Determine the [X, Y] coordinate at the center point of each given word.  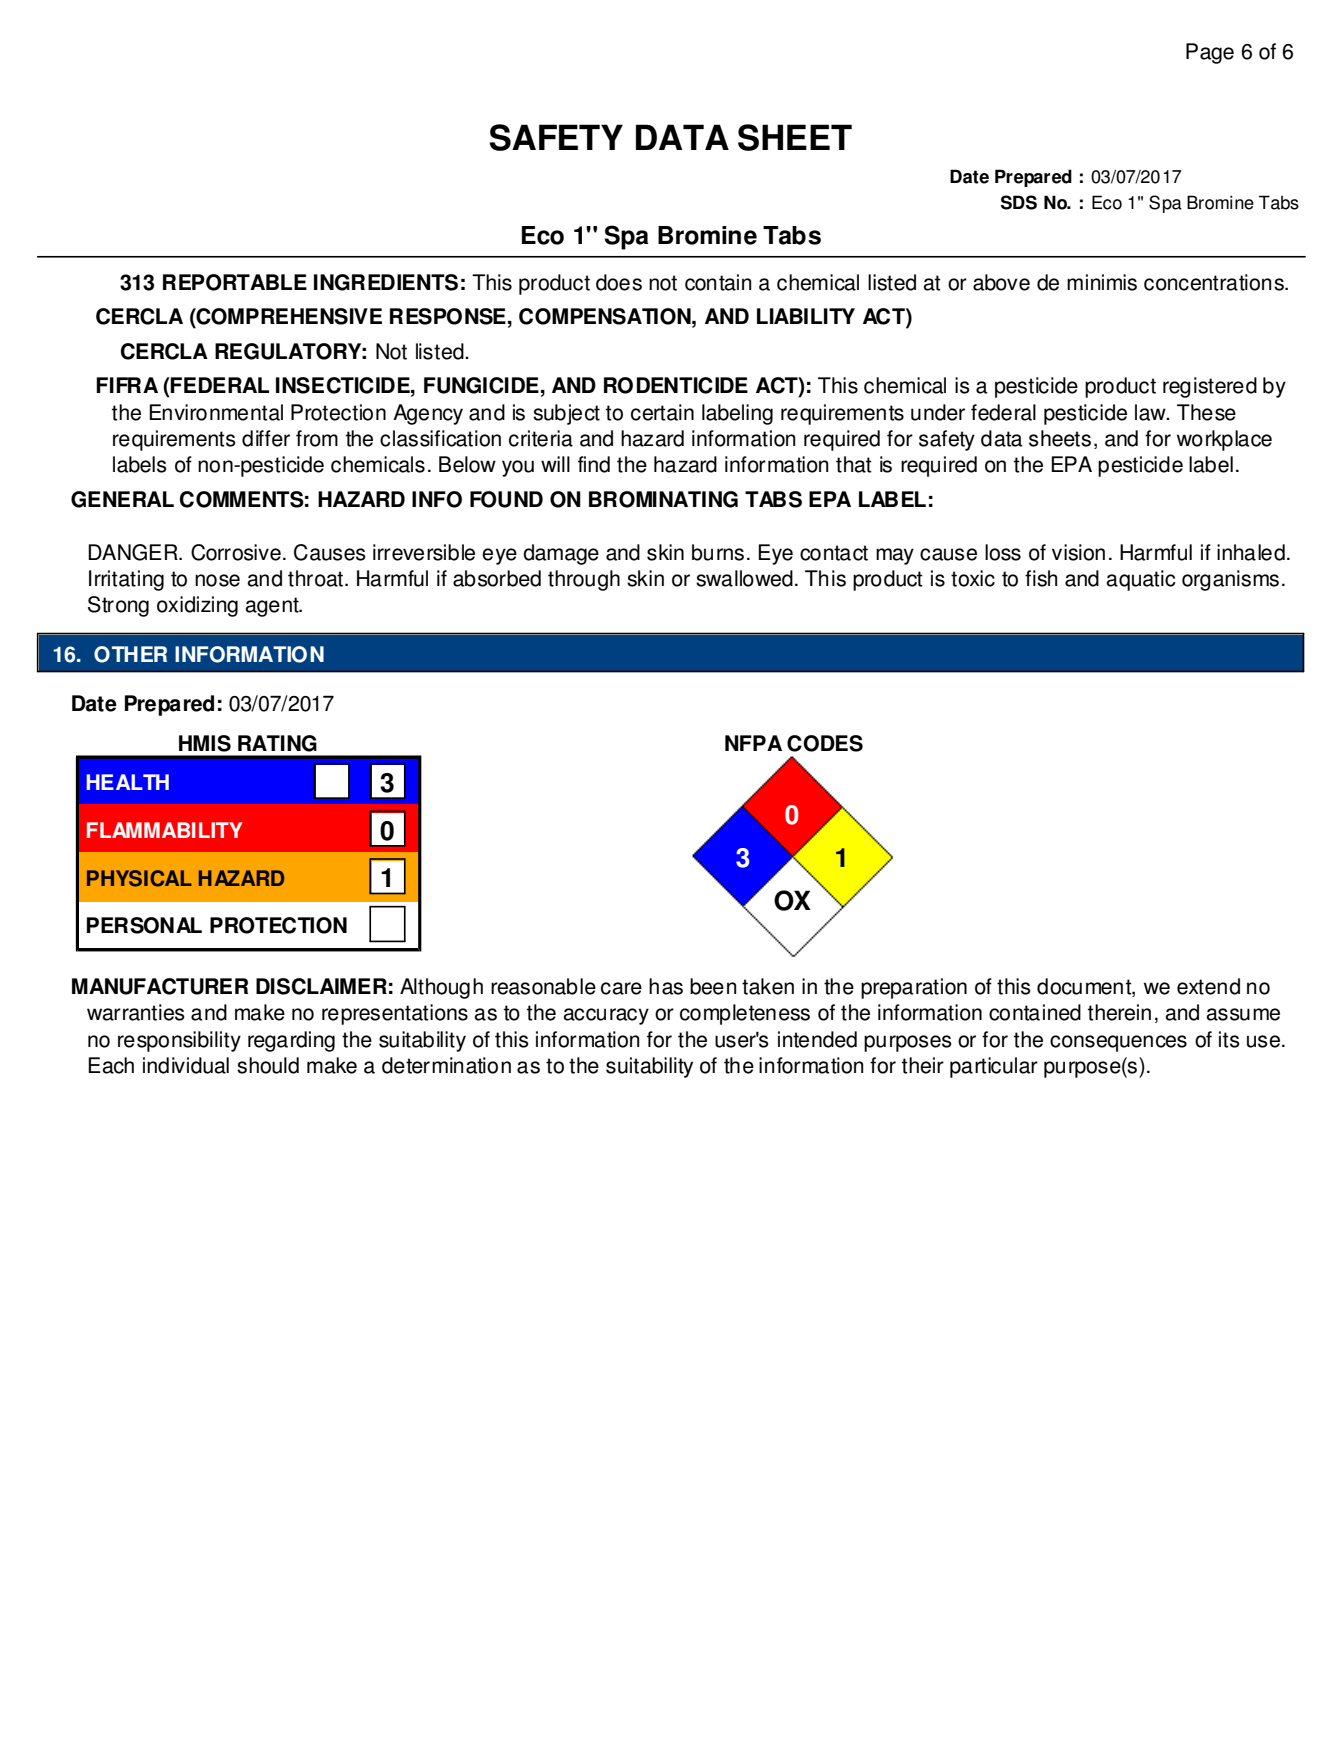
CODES [825, 743]
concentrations [1215, 282]
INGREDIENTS [386, 282]
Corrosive [236, 552]
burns [718, 552]
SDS [1019, 202]
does [619, 282]
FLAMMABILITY [164, 830]
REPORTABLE [235, 282]
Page [1210, 53]
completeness [745, 1014]
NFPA [753, 743]
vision [1078, 552]
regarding [291, 1041]
